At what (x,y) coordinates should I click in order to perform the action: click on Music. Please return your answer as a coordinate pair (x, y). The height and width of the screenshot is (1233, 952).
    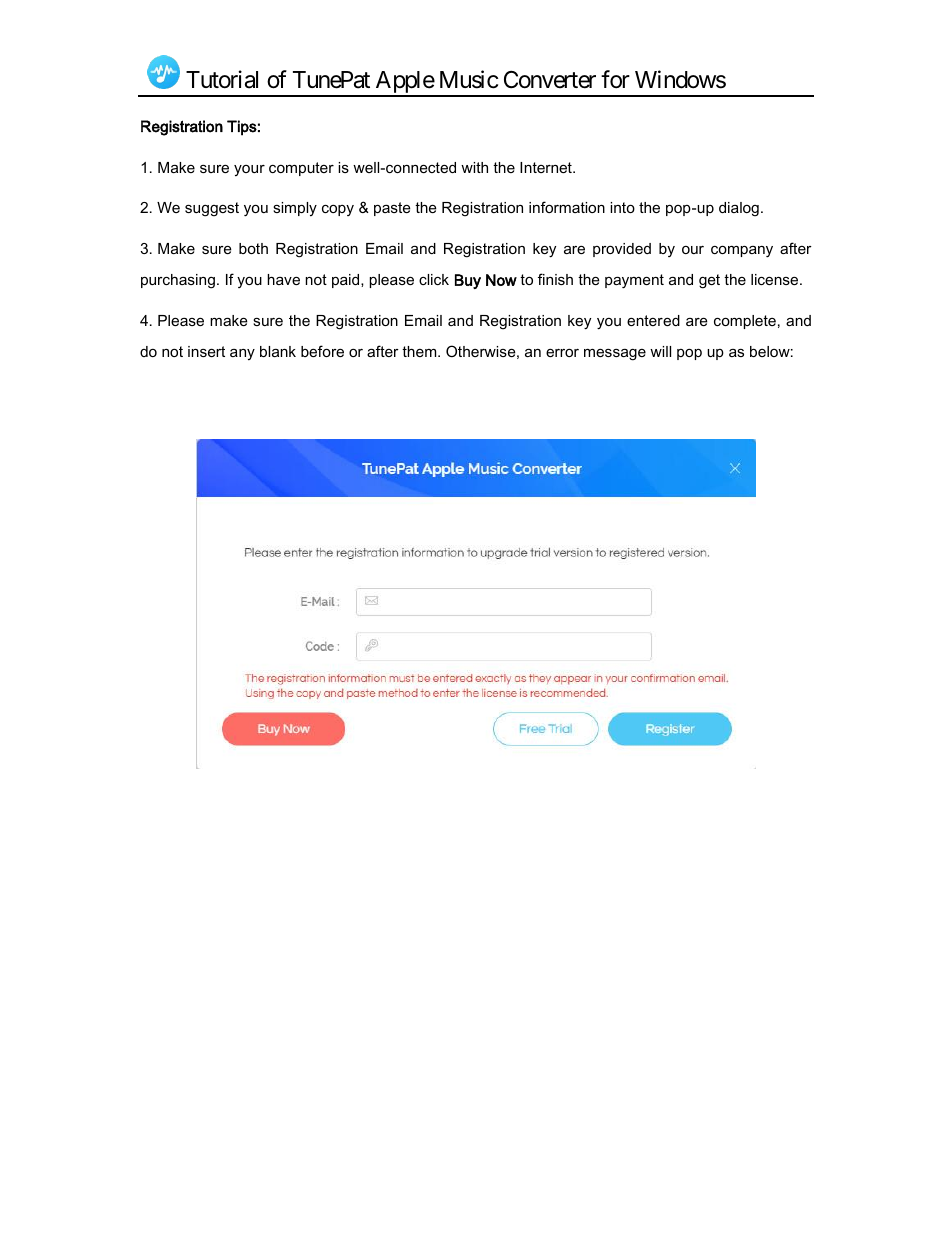
    Looking at the image, I should click on (469, 79).
